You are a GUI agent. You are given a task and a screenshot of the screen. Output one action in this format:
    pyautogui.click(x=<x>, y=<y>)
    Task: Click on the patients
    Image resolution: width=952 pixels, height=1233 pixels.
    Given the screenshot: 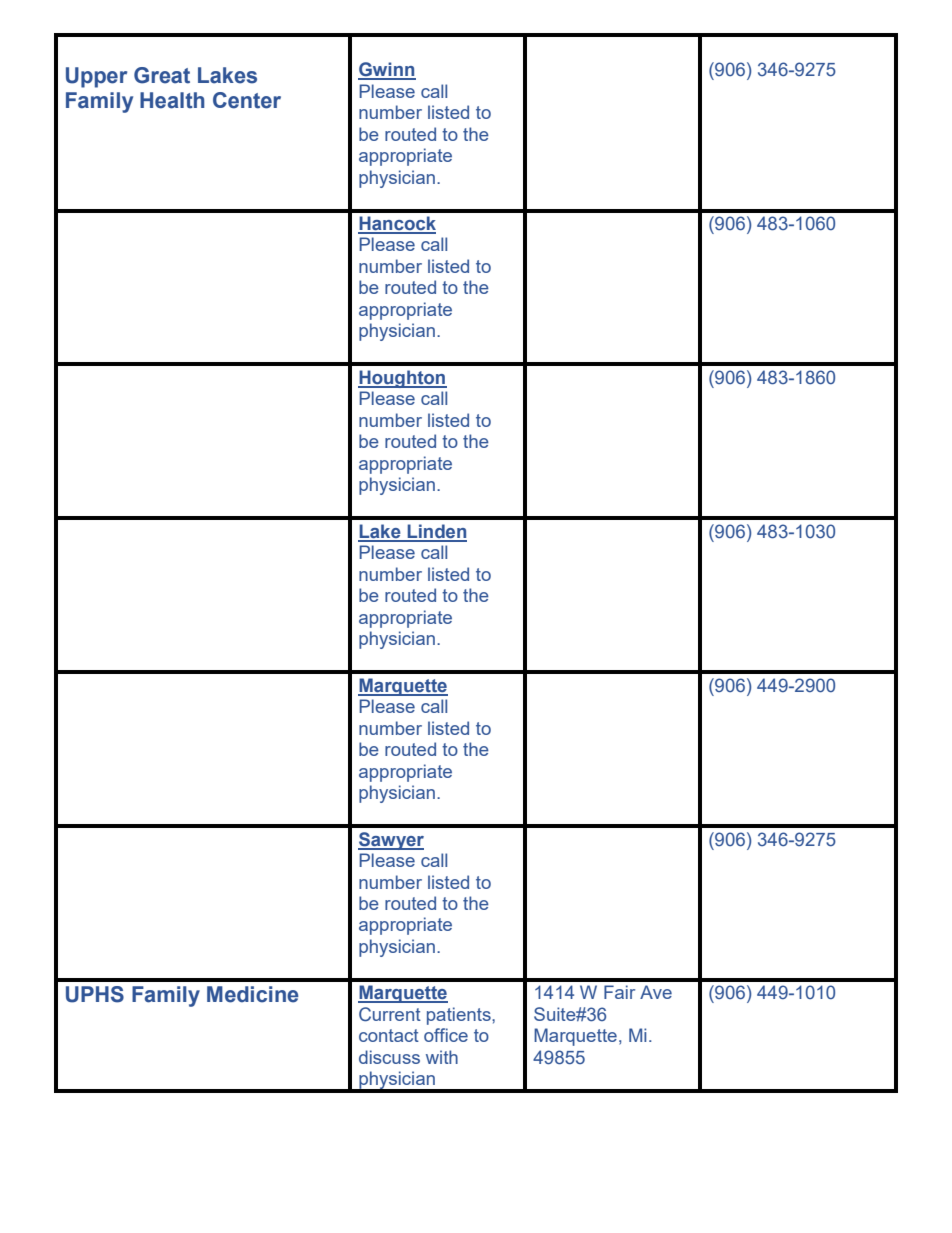 What is the action you would take?
    pyautogui.click(x=460, y=1016)
